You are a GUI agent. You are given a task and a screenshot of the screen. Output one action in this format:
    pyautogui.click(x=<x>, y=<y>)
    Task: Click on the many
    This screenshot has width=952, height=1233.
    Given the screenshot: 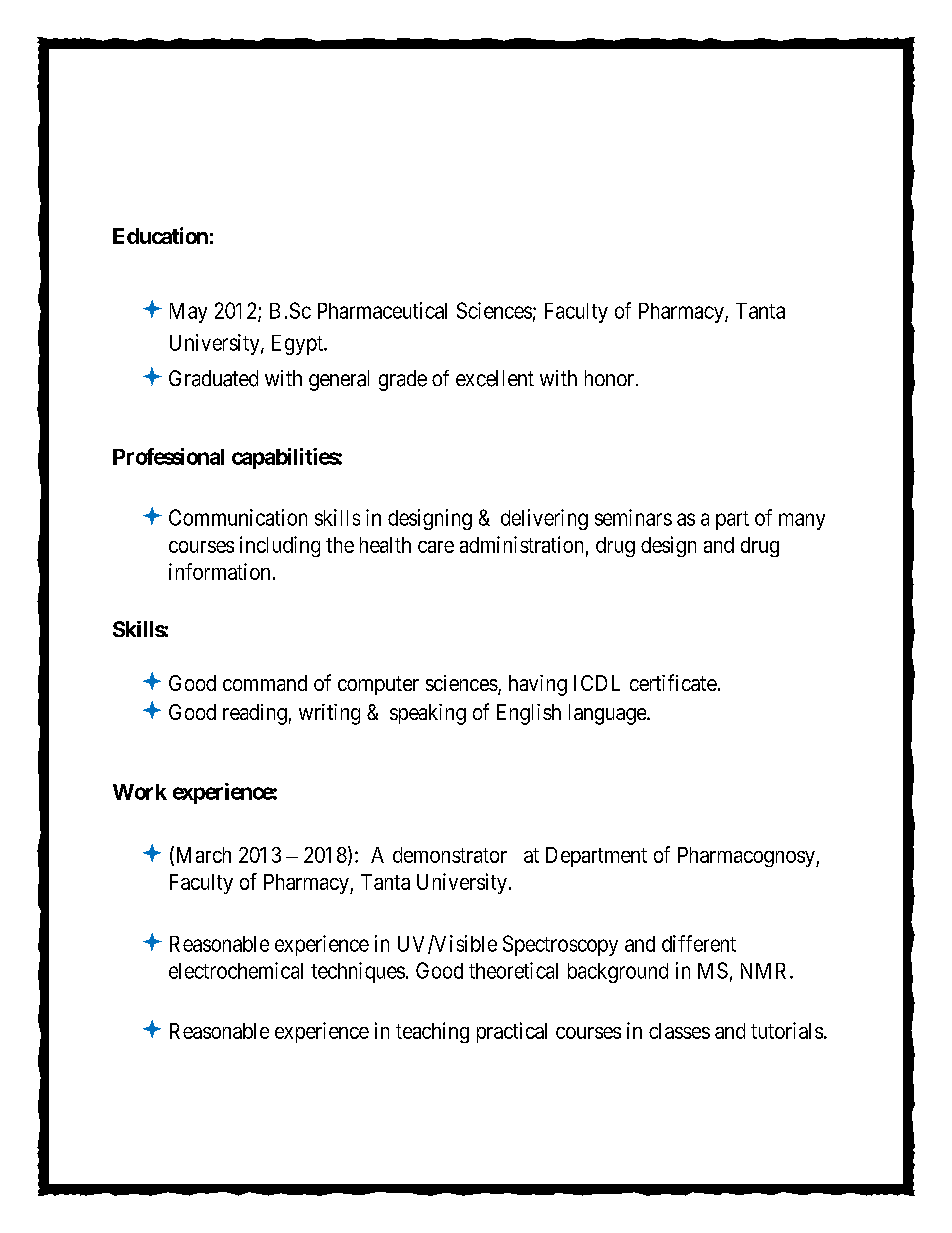 What is the action you would take?
    pyautogui.click(x=802, y=521)
